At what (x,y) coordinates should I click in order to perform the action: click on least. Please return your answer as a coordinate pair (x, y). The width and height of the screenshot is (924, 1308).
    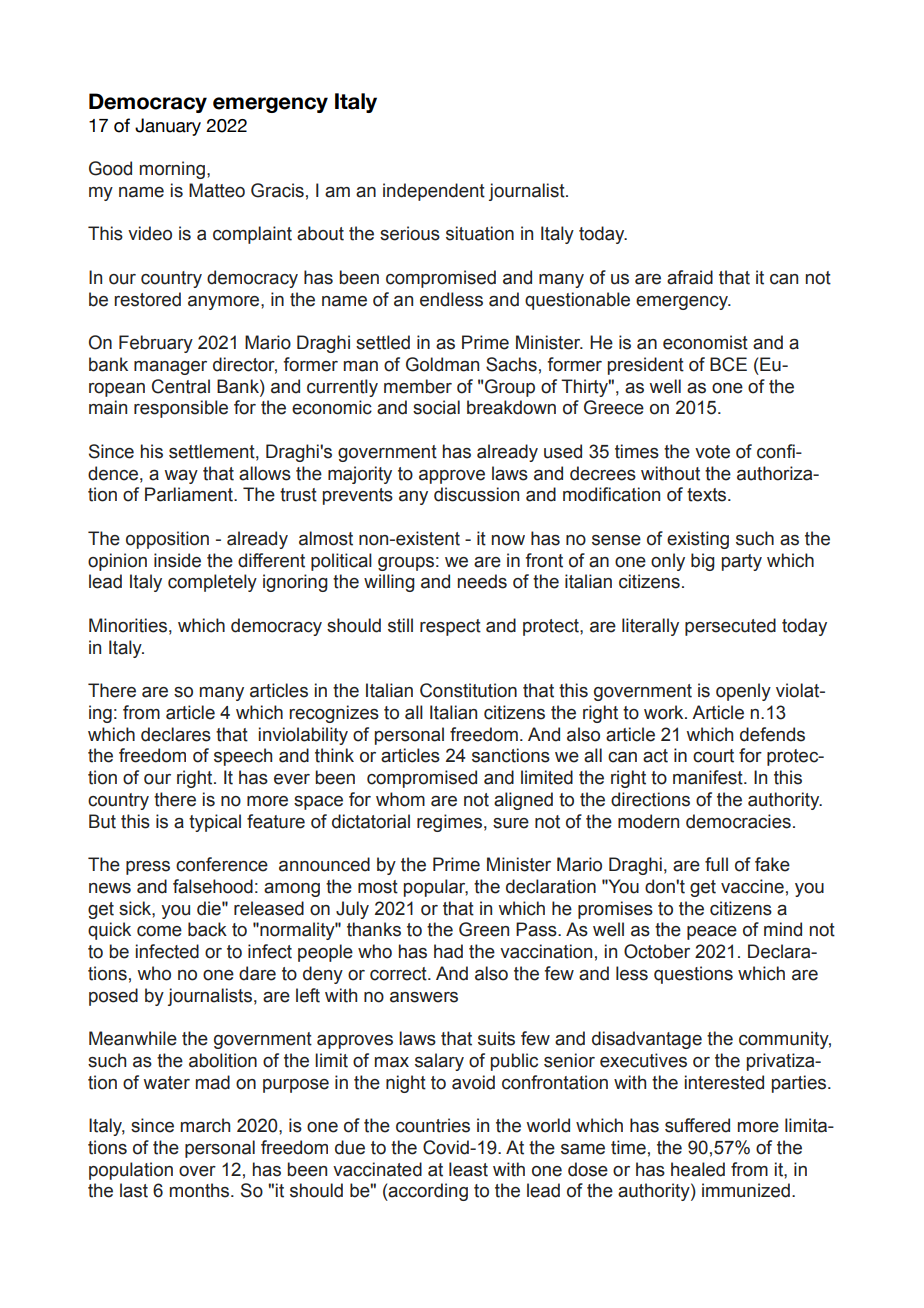
    Looking at the image, I should click on (468, 1169).
